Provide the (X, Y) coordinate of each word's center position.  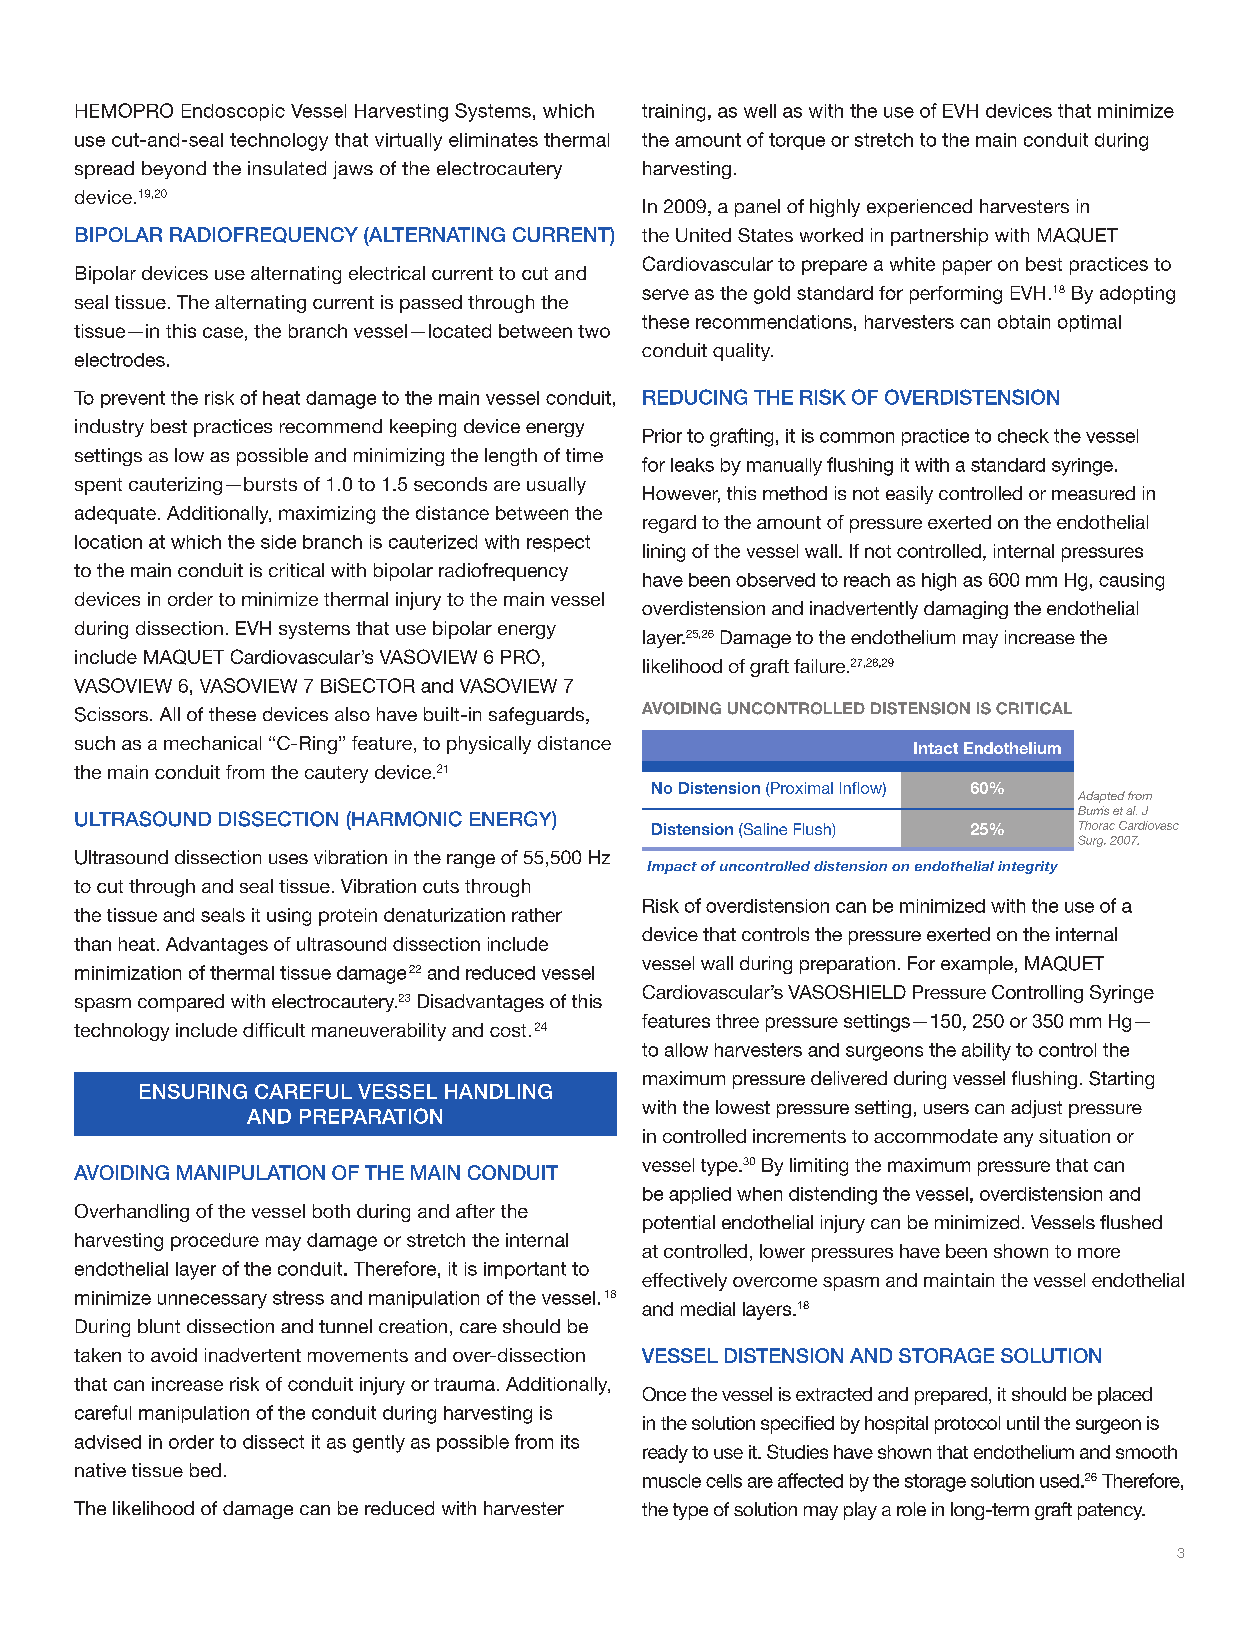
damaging (966, 610)
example (977, 965)
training (673, 113)
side (278, 542)
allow (686, 1050)
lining (664, 553)
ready (665, 1454)
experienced (919, 208)
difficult (274, 1030)
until (1023, 1423)
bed (205, 1470)
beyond (174, 170)
